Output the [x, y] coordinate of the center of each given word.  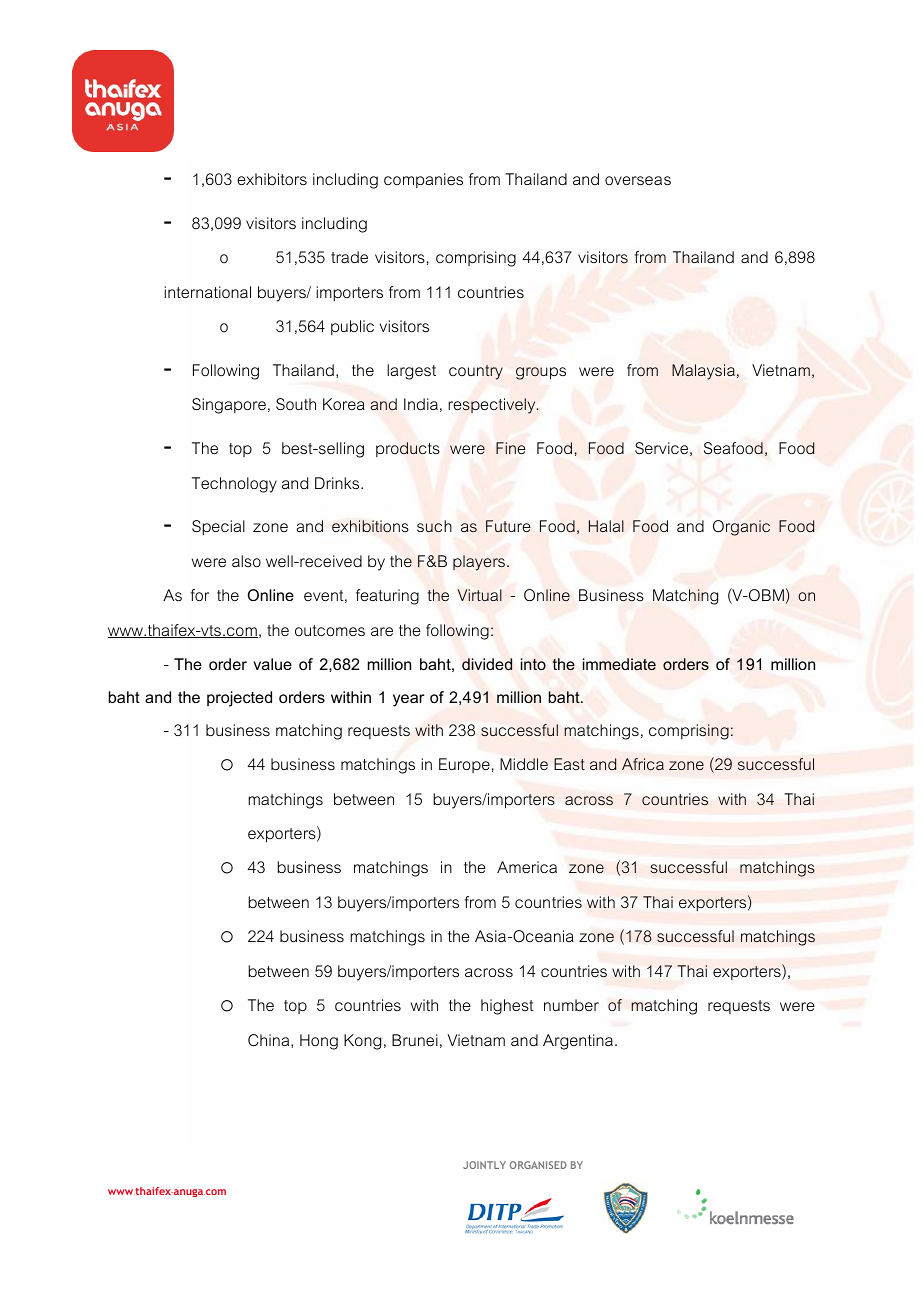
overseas [638, 180]
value [272, 664]
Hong [319, 1042]
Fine [510, 448]
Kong [362, 1042]
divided [487, 664]
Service [661, 448]
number [571, 1005]
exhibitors [272, 179]
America [527, 867]
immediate [619, 664]
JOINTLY [484, 1165]
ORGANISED [538, 1165]
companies [423, 180]
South [296, 404]
